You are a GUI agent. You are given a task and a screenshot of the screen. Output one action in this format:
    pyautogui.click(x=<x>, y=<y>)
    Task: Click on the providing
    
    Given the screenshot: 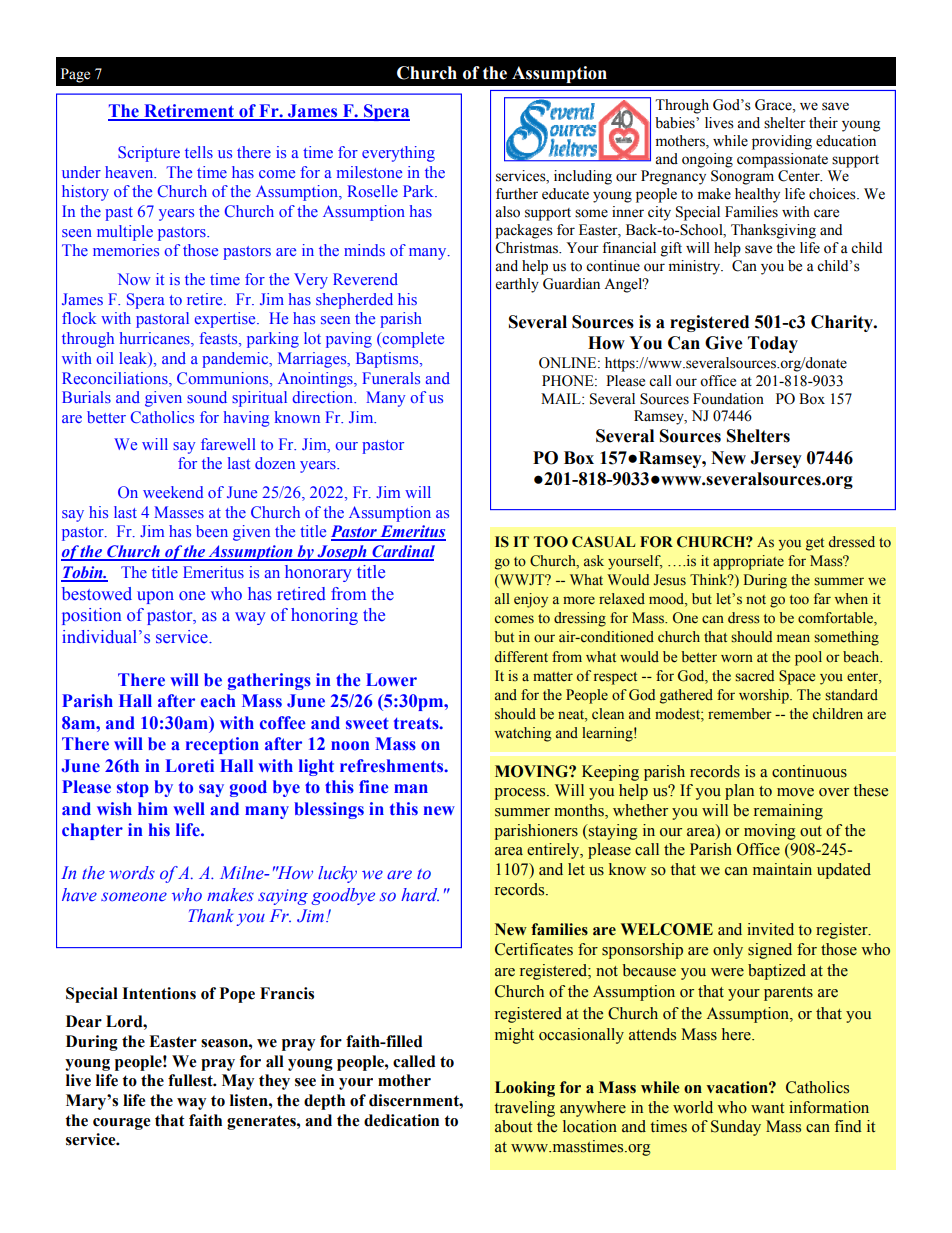 What is the action you would take?
    pyautogui.click(x=782, y=142)
